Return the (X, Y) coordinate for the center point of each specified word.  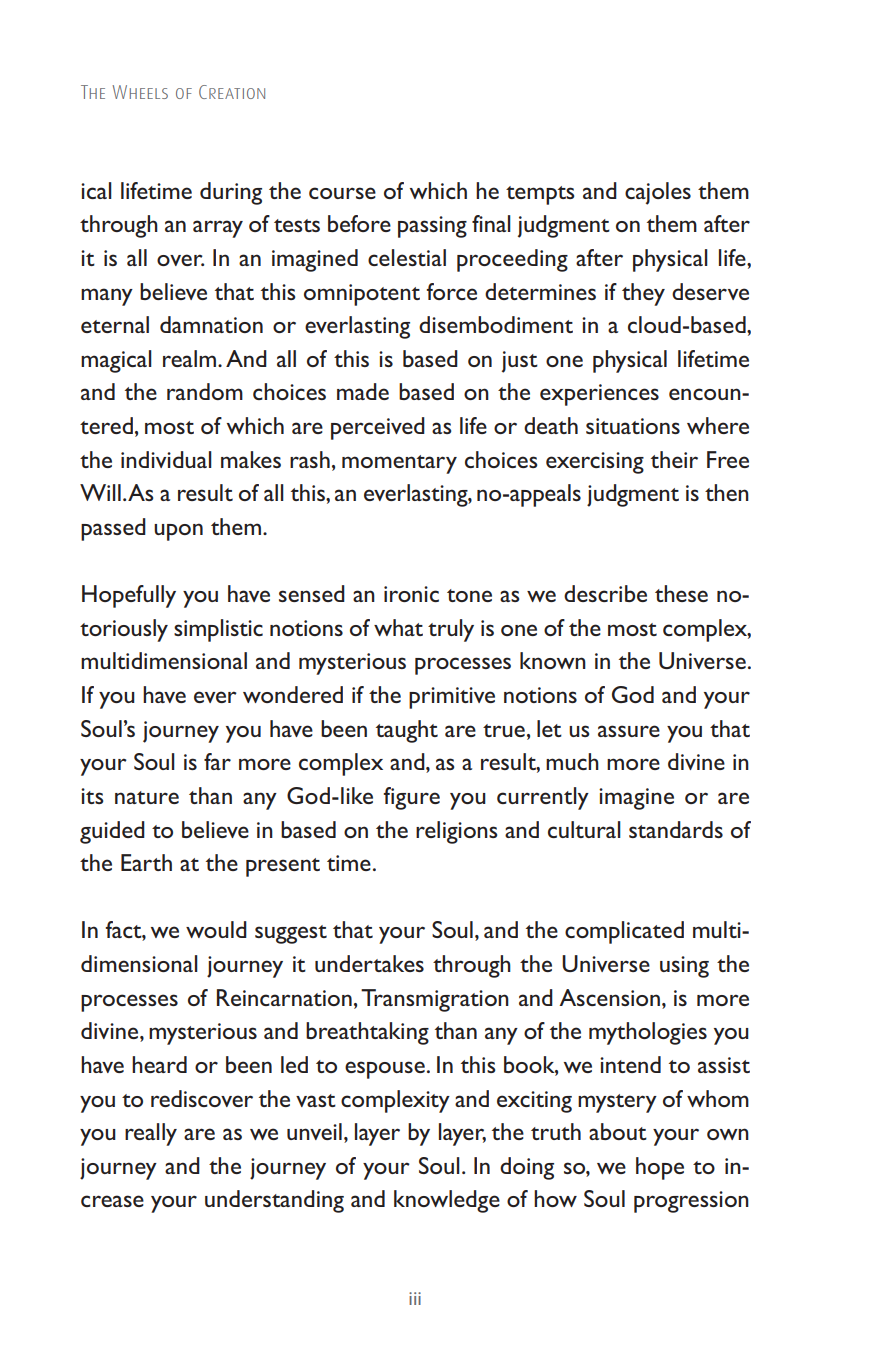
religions (457, 832)
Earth (146, 862)
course (342, 193)
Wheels (140, 92)
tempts (540, 195)
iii (415, 1298)
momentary (399, 464)
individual (166, 459)
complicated (624, 932)
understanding (274, 1201)
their (674, 459)
